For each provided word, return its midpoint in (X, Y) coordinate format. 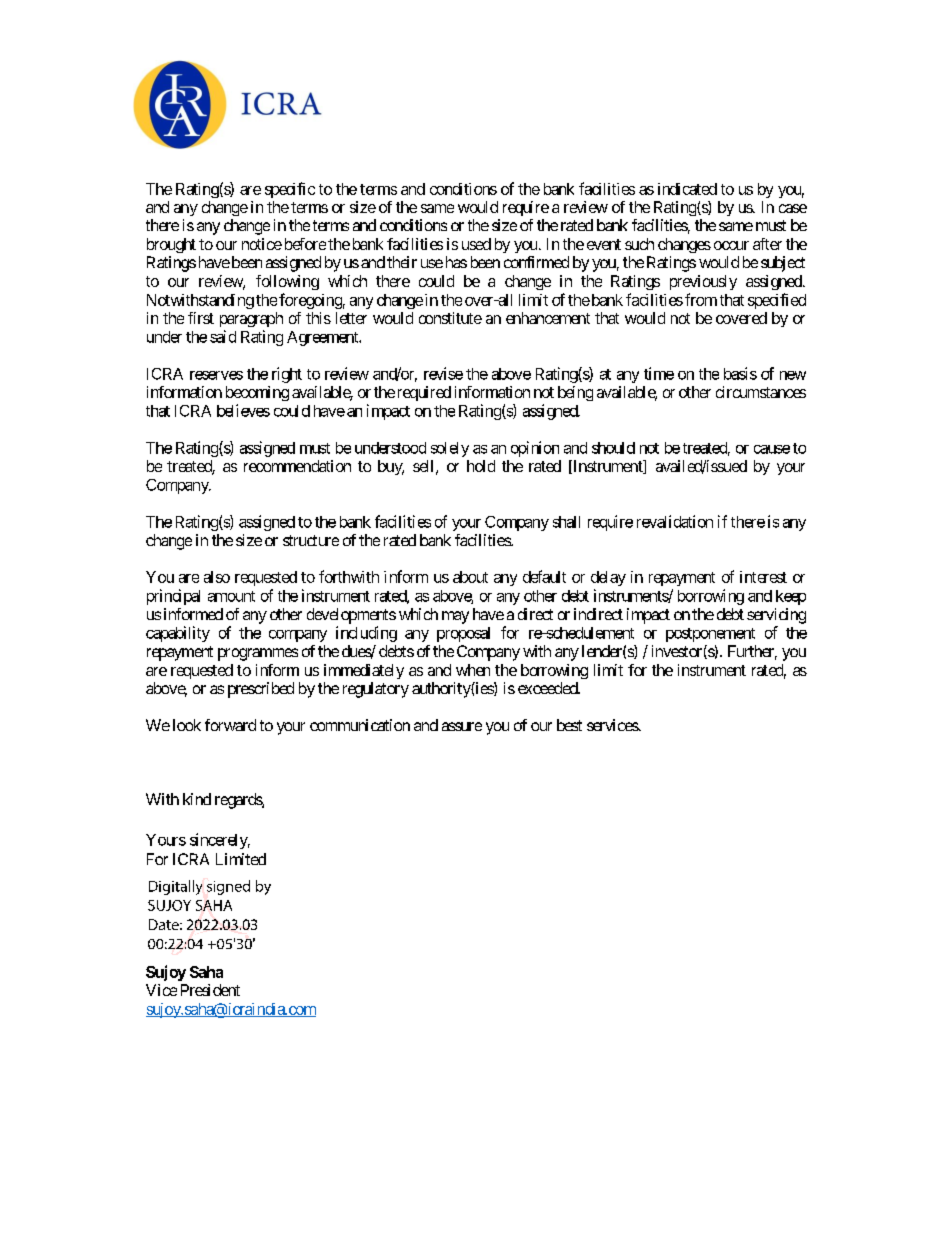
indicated (687, 189)
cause (772, 449)
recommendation (297, 466)
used (476, 244)
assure (462, 726)
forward (230, 725)
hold (481, 466)
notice (262, 244)
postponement (710, 635)
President (210, 990)
